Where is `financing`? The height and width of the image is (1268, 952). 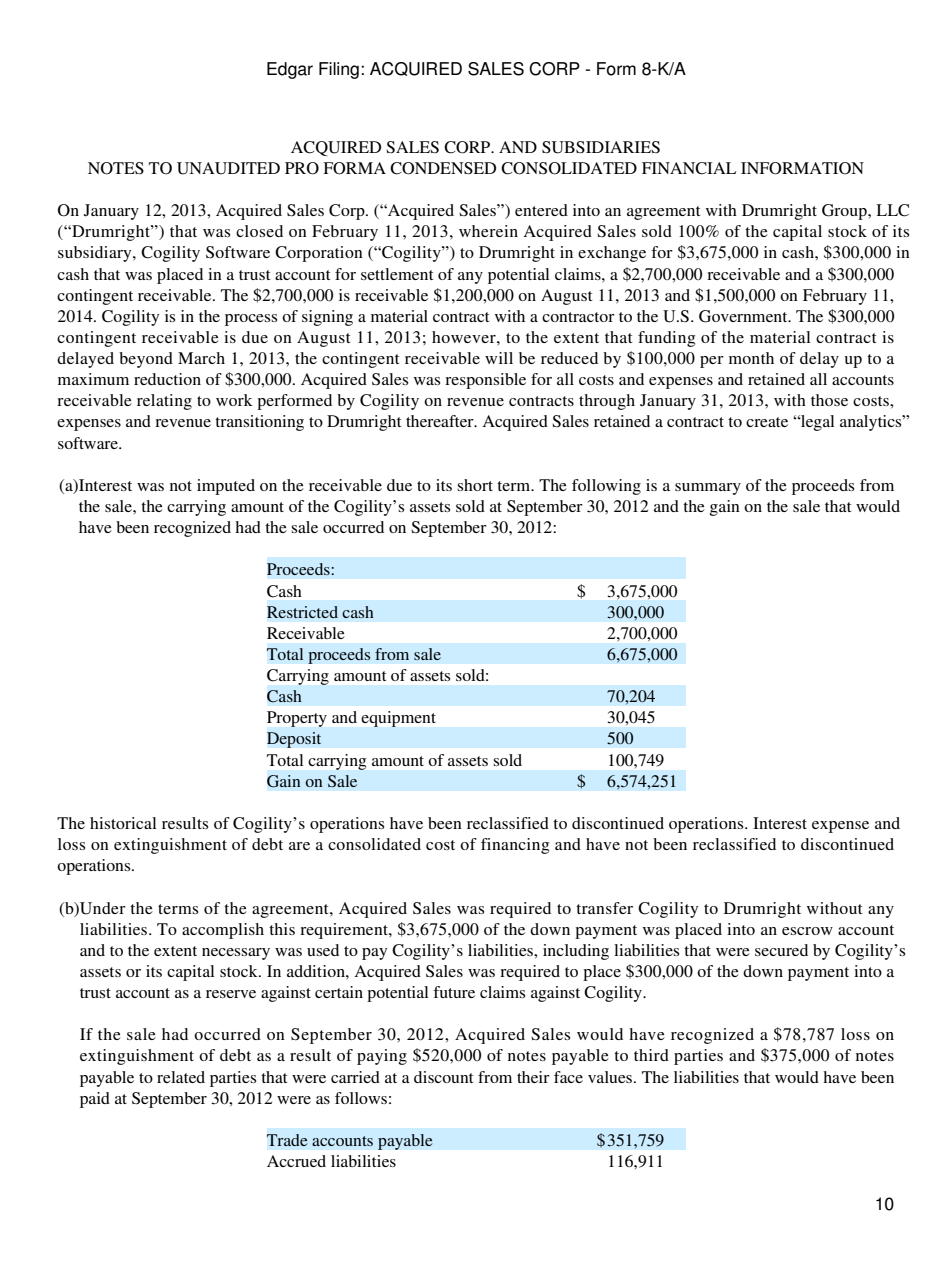
financing is located at coordinates (515, 846).
